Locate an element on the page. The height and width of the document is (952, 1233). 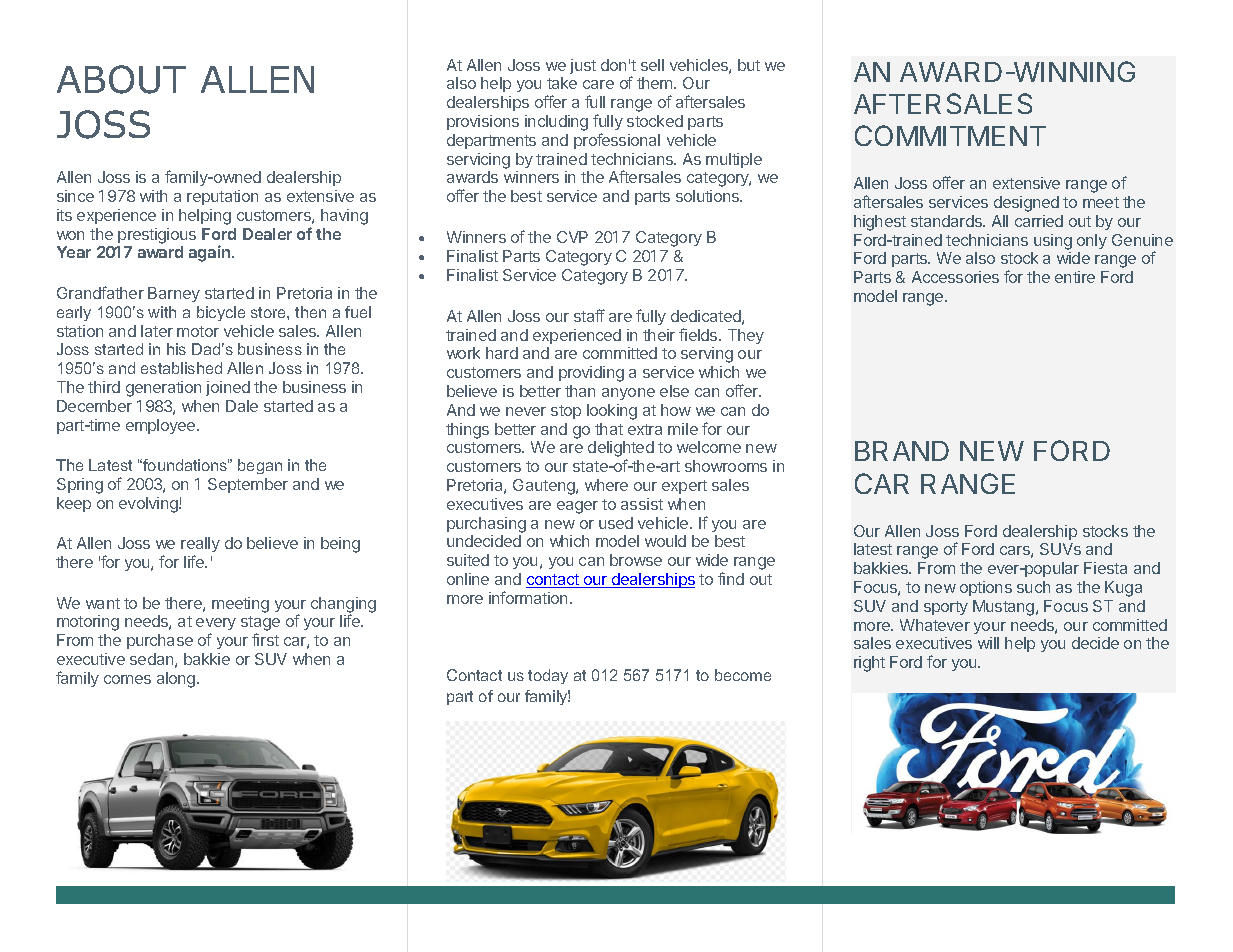
along is located at coordinates (177, 680).
